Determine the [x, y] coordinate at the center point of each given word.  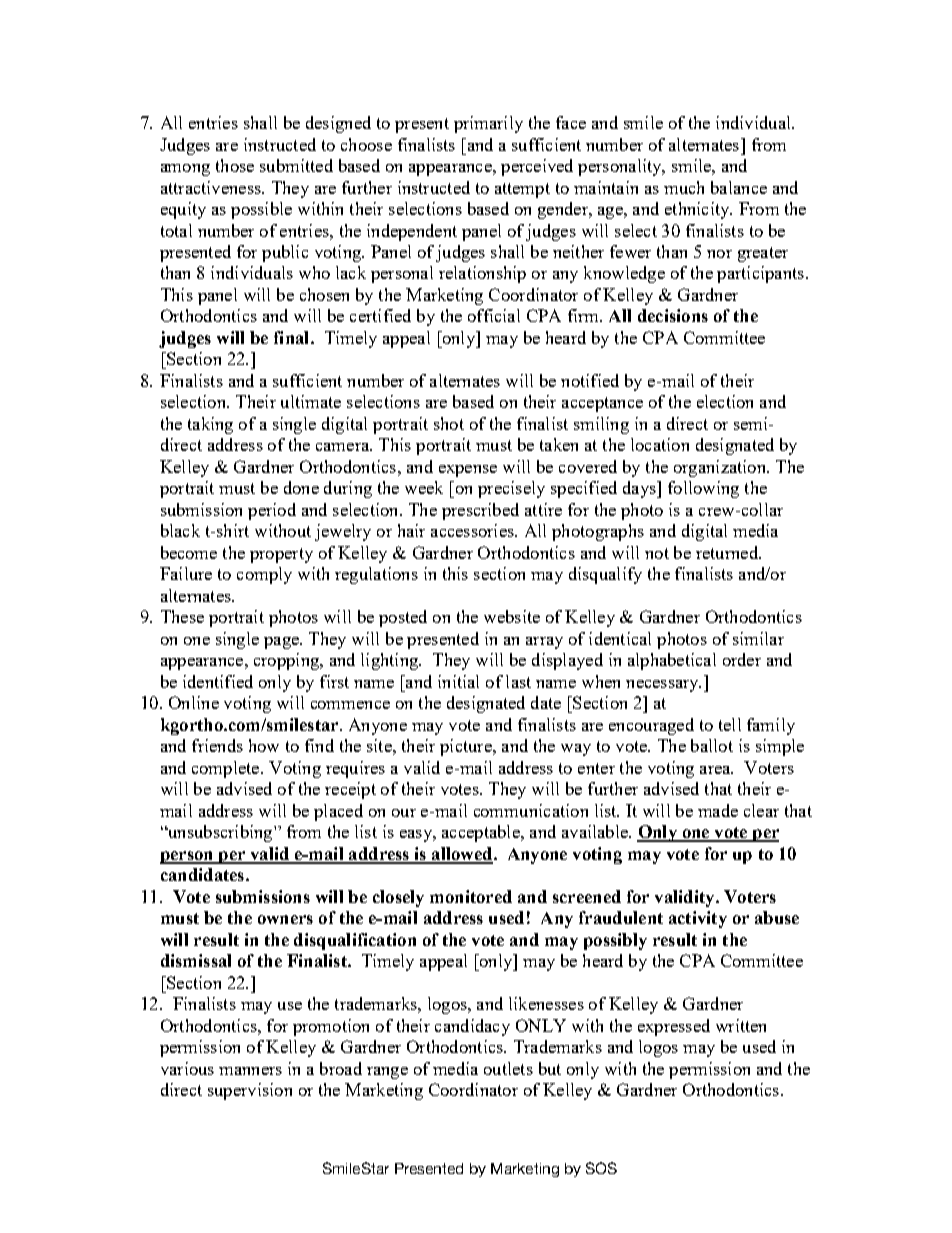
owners [285, 919]
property [281, 555]
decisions [673, 315]
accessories [473, 530]
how [264, 745]
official [494, 315]
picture [467, 747]
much [684, 187]
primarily [488, 124]
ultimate [311, 401]
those [235, 165]
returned [728, 552]
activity [698, 919]
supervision [250, 1091]
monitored [471, 896]
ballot [712, 745]
